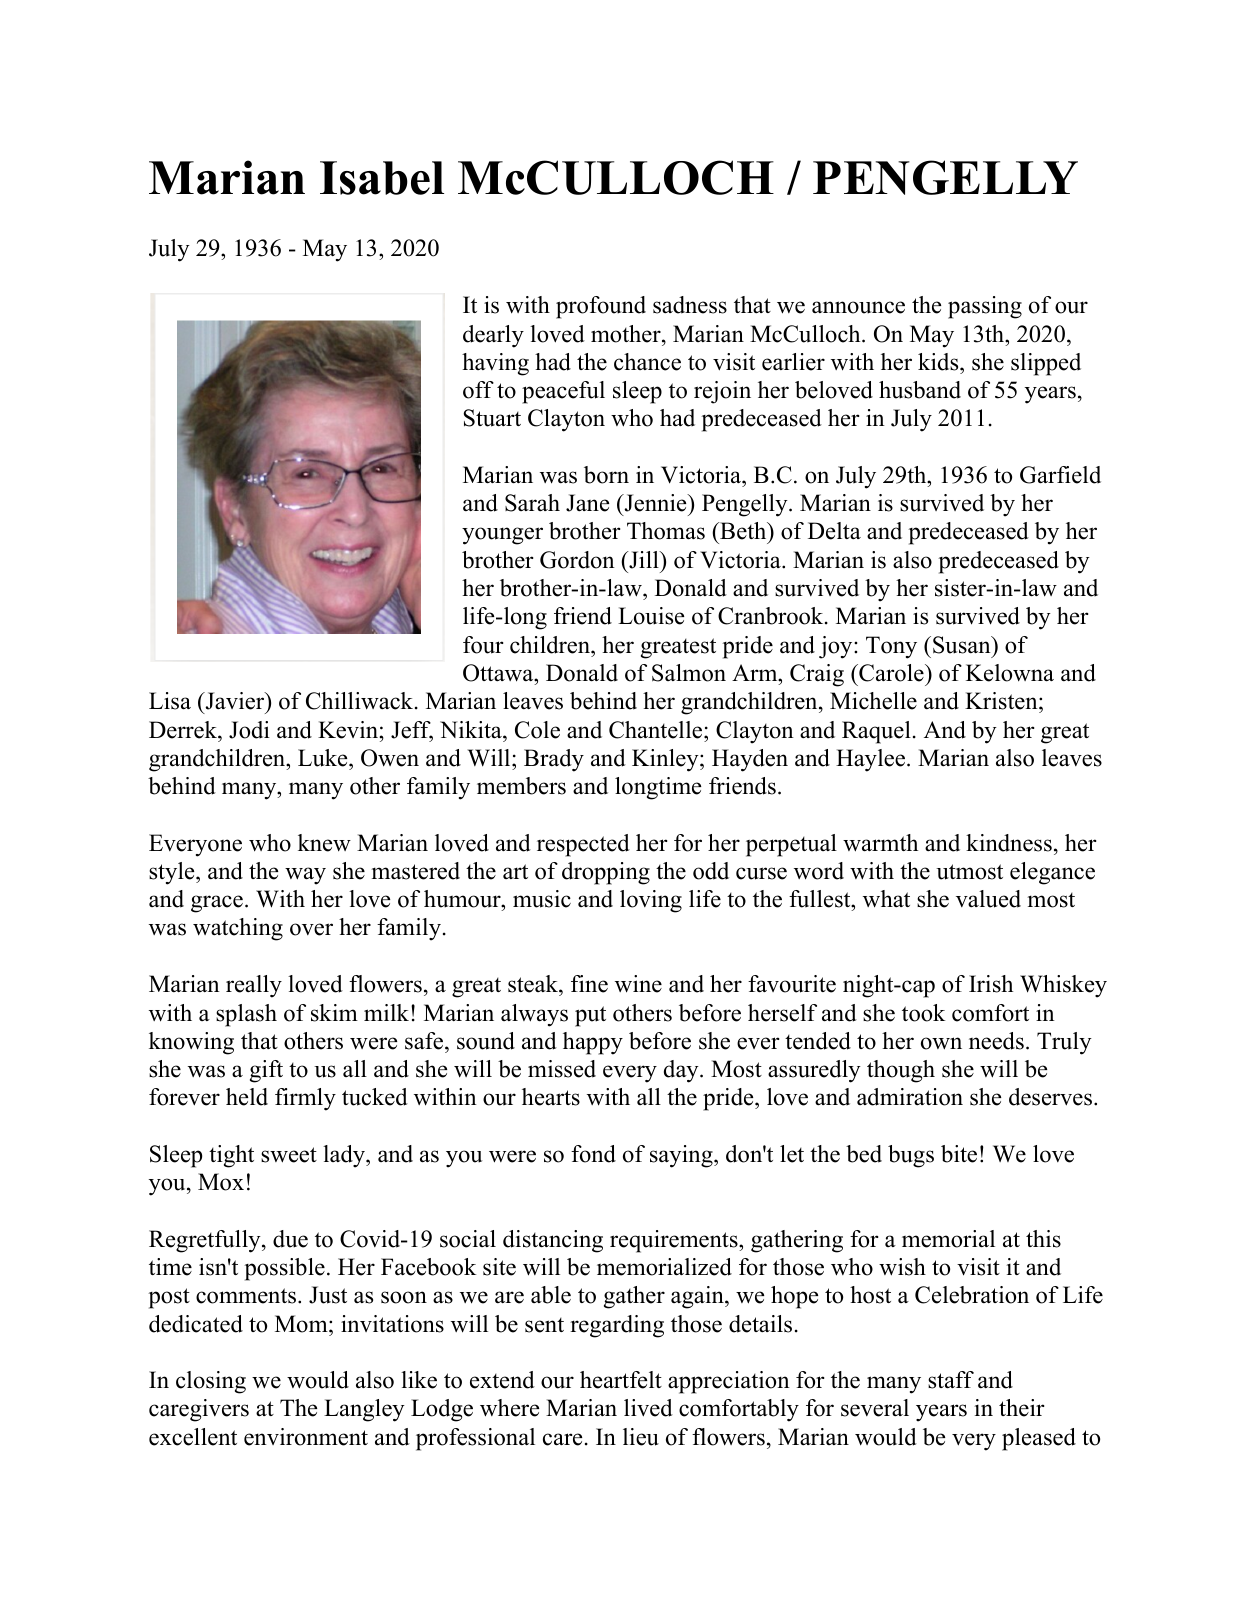  Describe the element at coordinates (583, 845) in the screenshot. I see `respected` at that location.
